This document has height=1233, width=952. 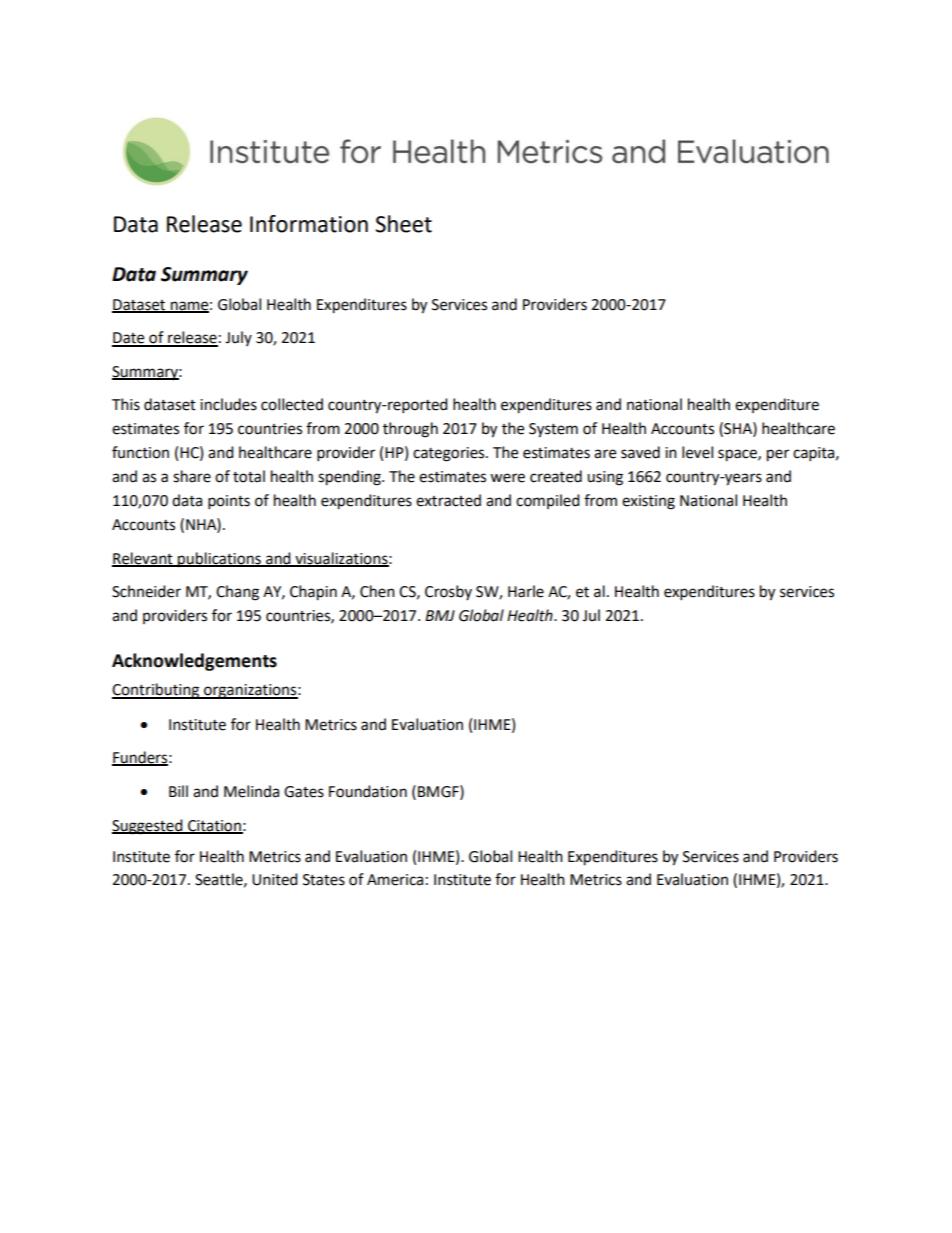 I want to click on Citation, so click(x=214, y=826).
